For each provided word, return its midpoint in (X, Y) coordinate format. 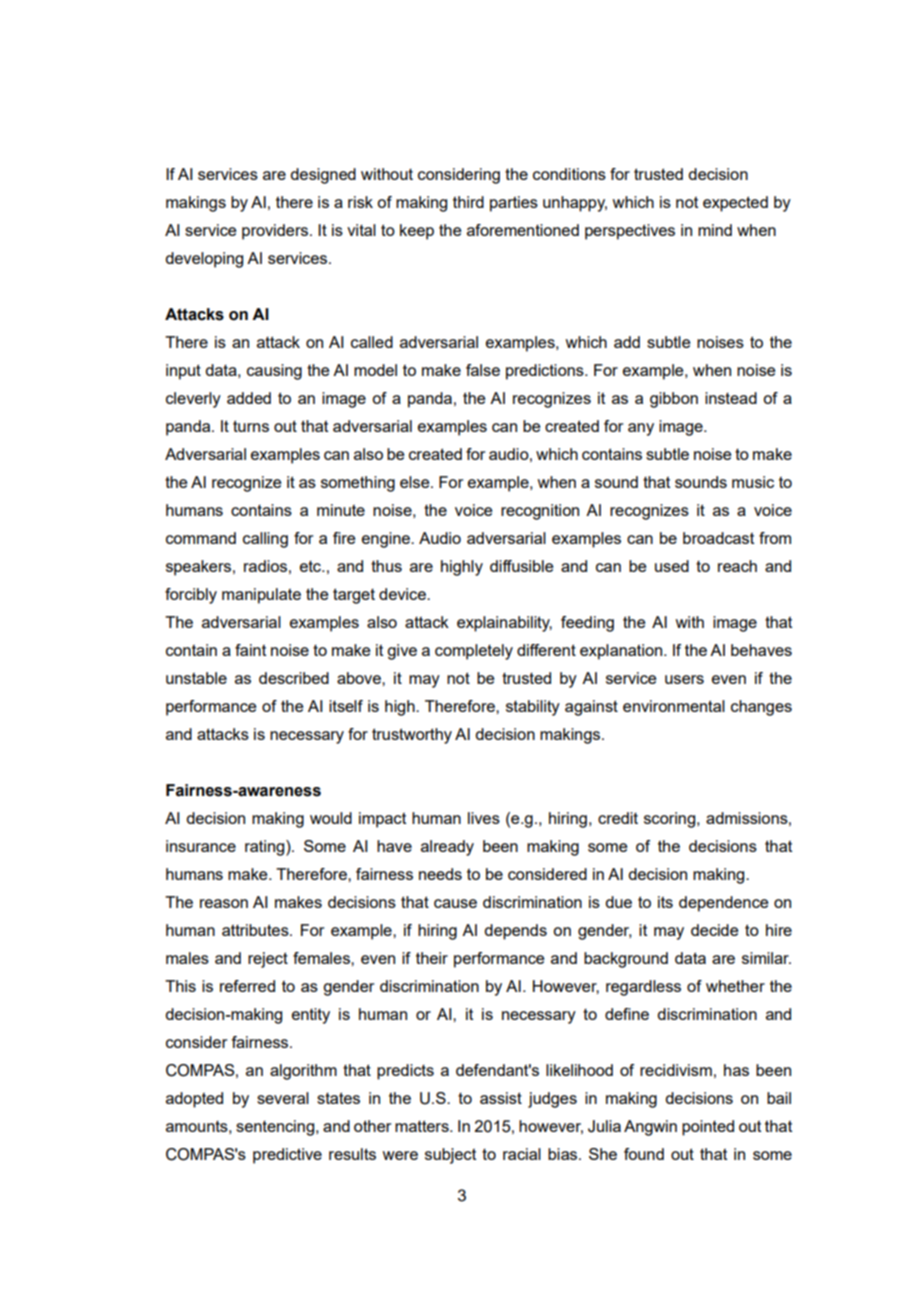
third (468, 202)
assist (501, 1098)
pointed (708, 1128)
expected (735, 204)
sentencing (276, 1128)
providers (275, 232)
